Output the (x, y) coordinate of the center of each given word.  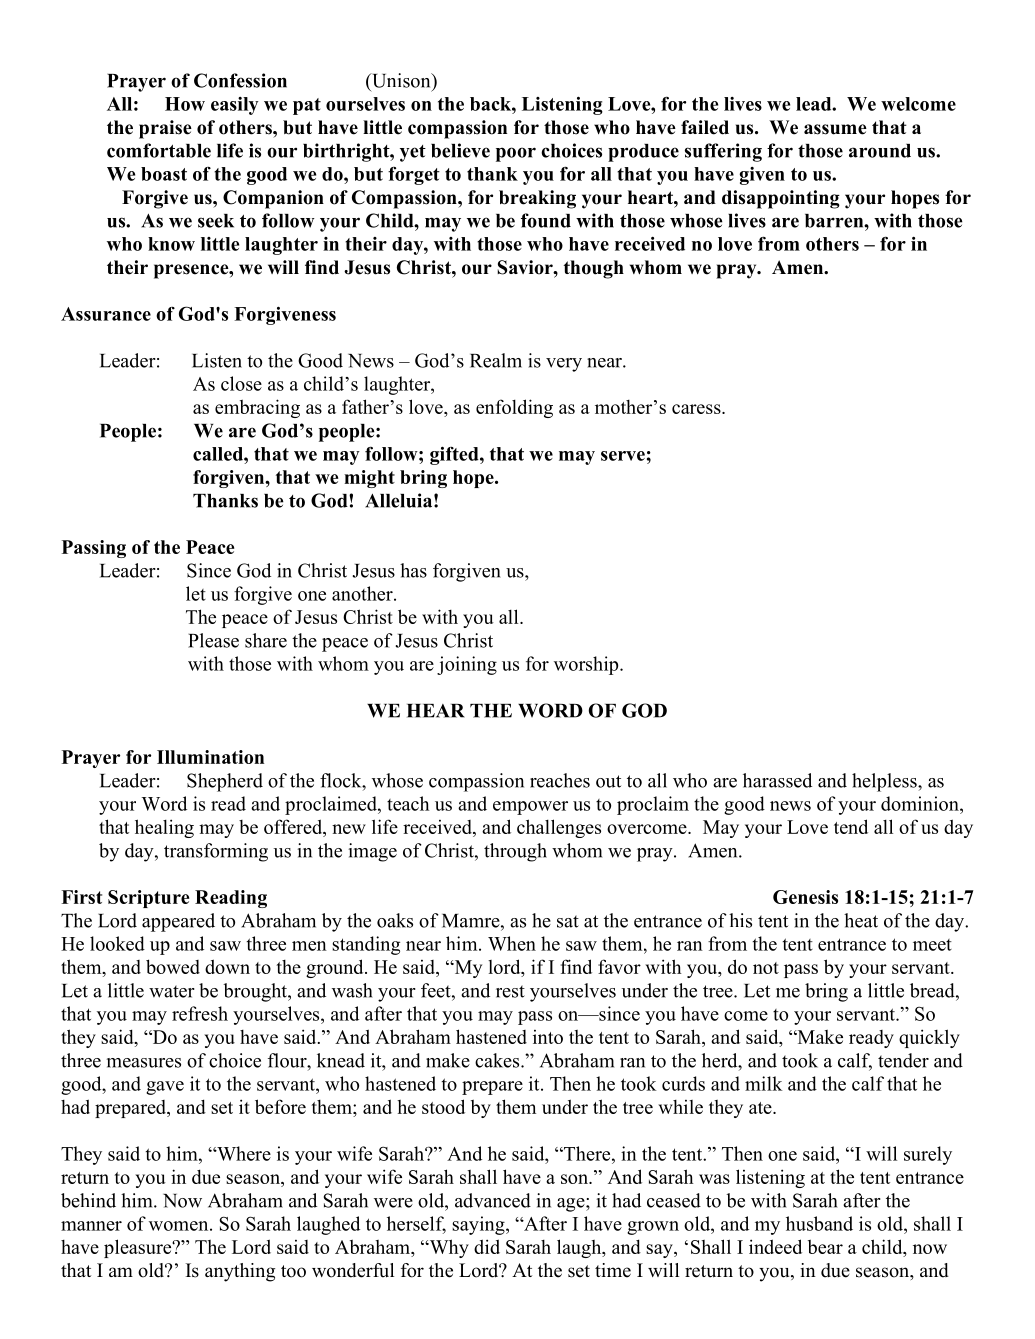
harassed (777, 780)
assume (835, 129)
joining (467, 665)
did (487, 1246)
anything (240, 1272)
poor (516, 154)
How (185, 104)
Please (213, 640)
